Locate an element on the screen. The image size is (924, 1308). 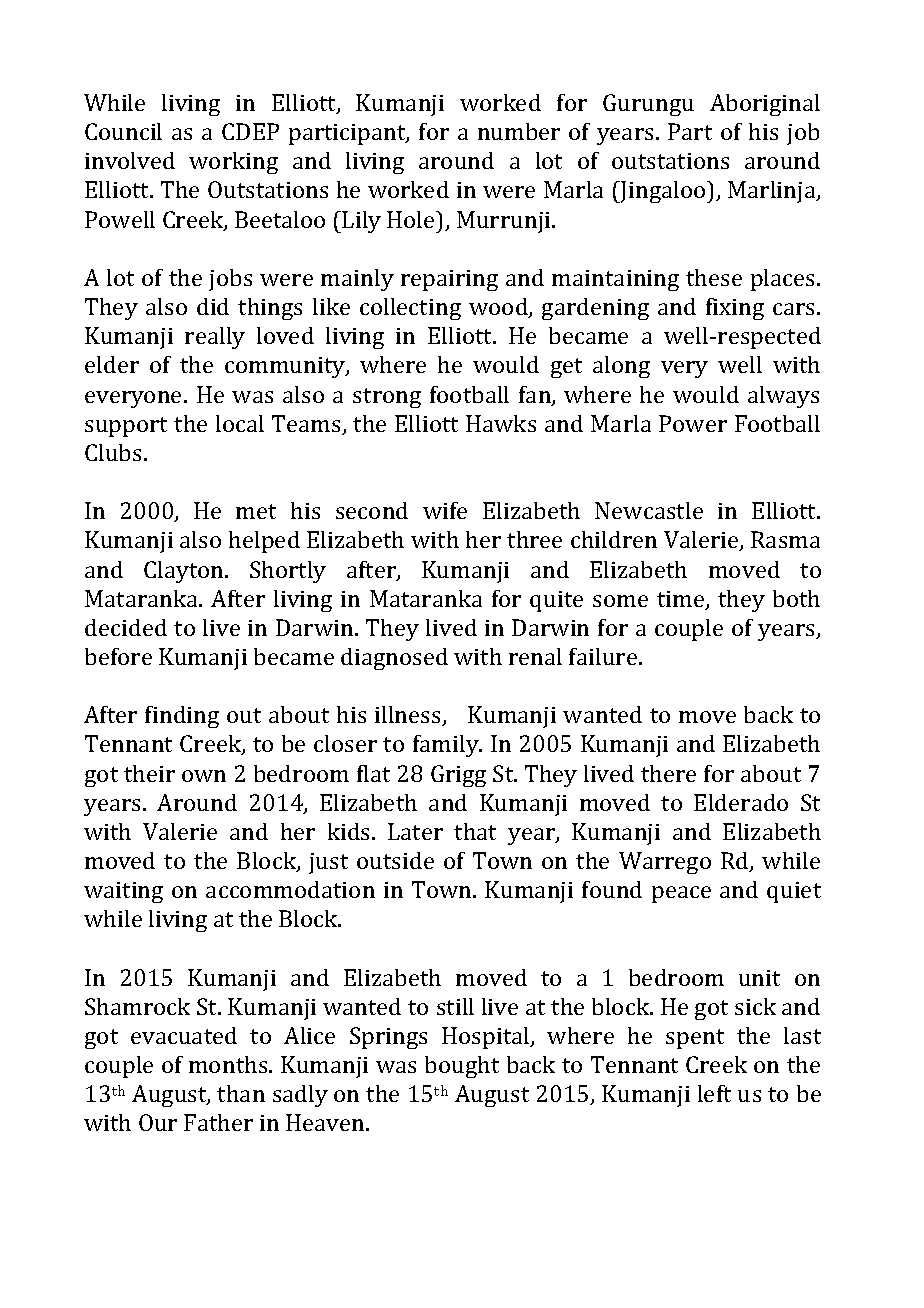
Hawks is located at coordinates (501, 423).
